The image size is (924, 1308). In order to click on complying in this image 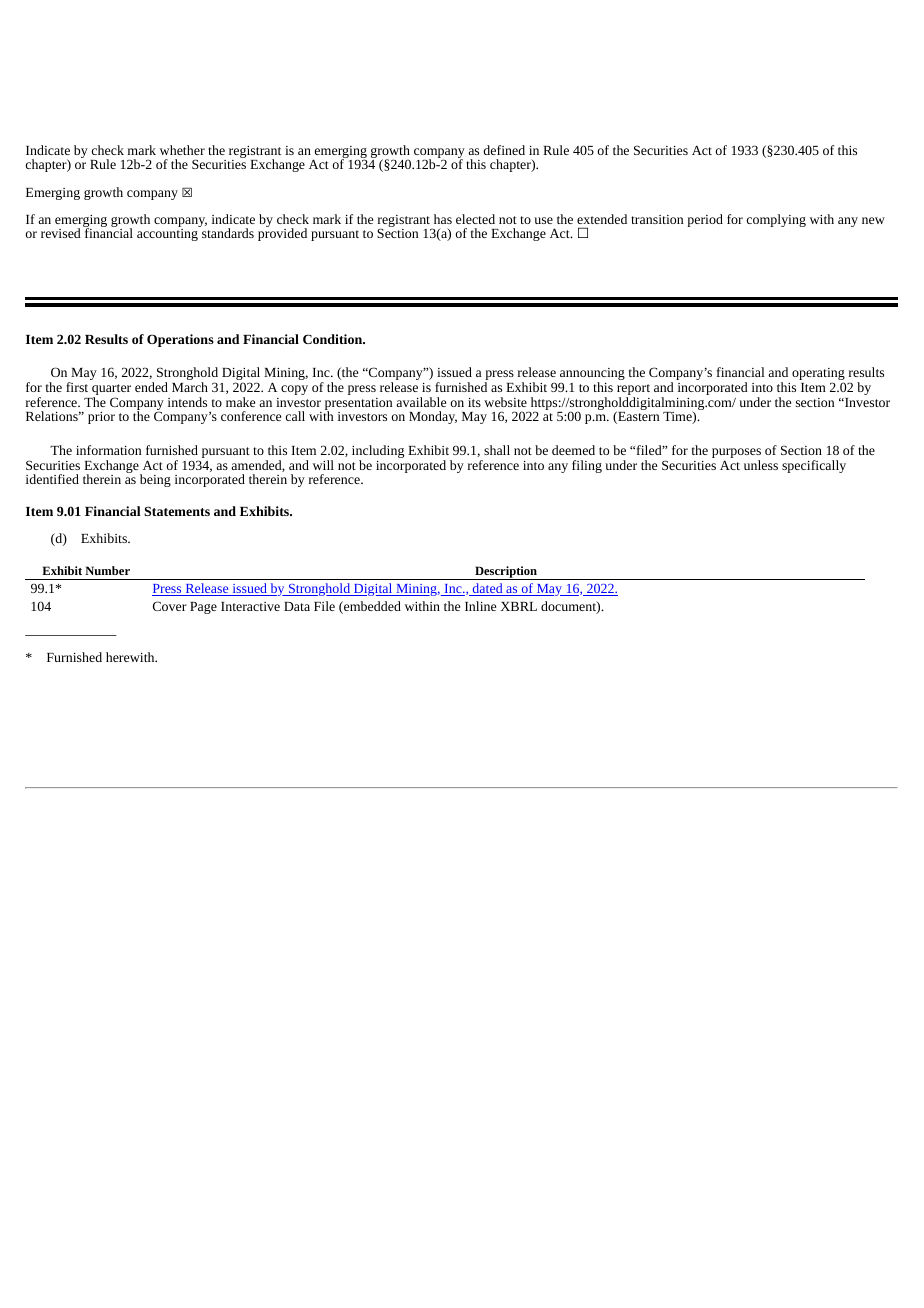, I will do `click(776, 220)`.
